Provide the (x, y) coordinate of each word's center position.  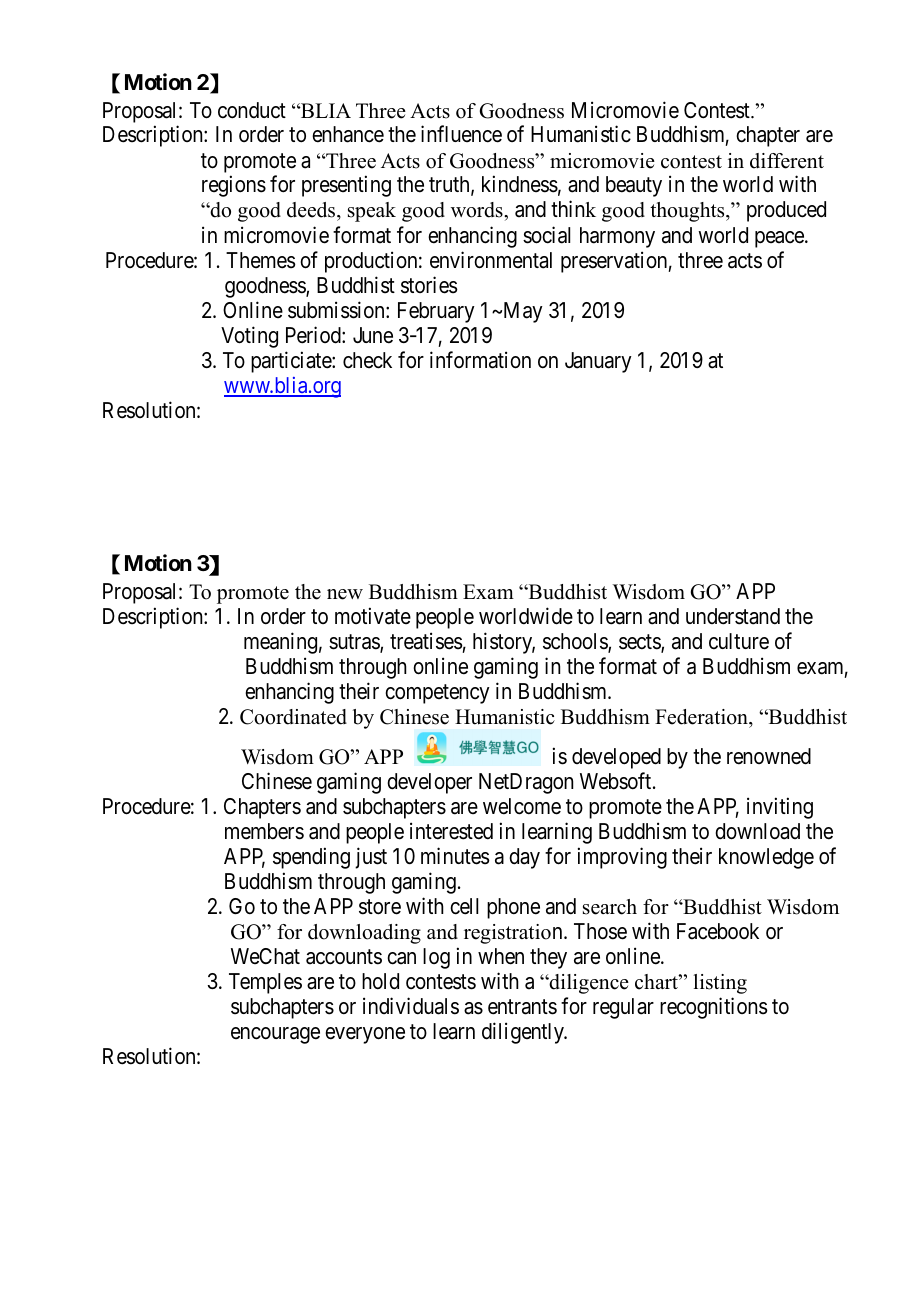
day (524, 858)
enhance (348, 134)
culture (739, 641)
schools (576, 642)
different (787, 161)
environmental (491, 260)
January (598, 362)
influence (461, 134)
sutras (355, 643)
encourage (275, 1035)
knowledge (766, 858)
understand (733, 616)
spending (311, 858)
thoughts (688, 212)
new (345, 594)
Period (314, 335)
